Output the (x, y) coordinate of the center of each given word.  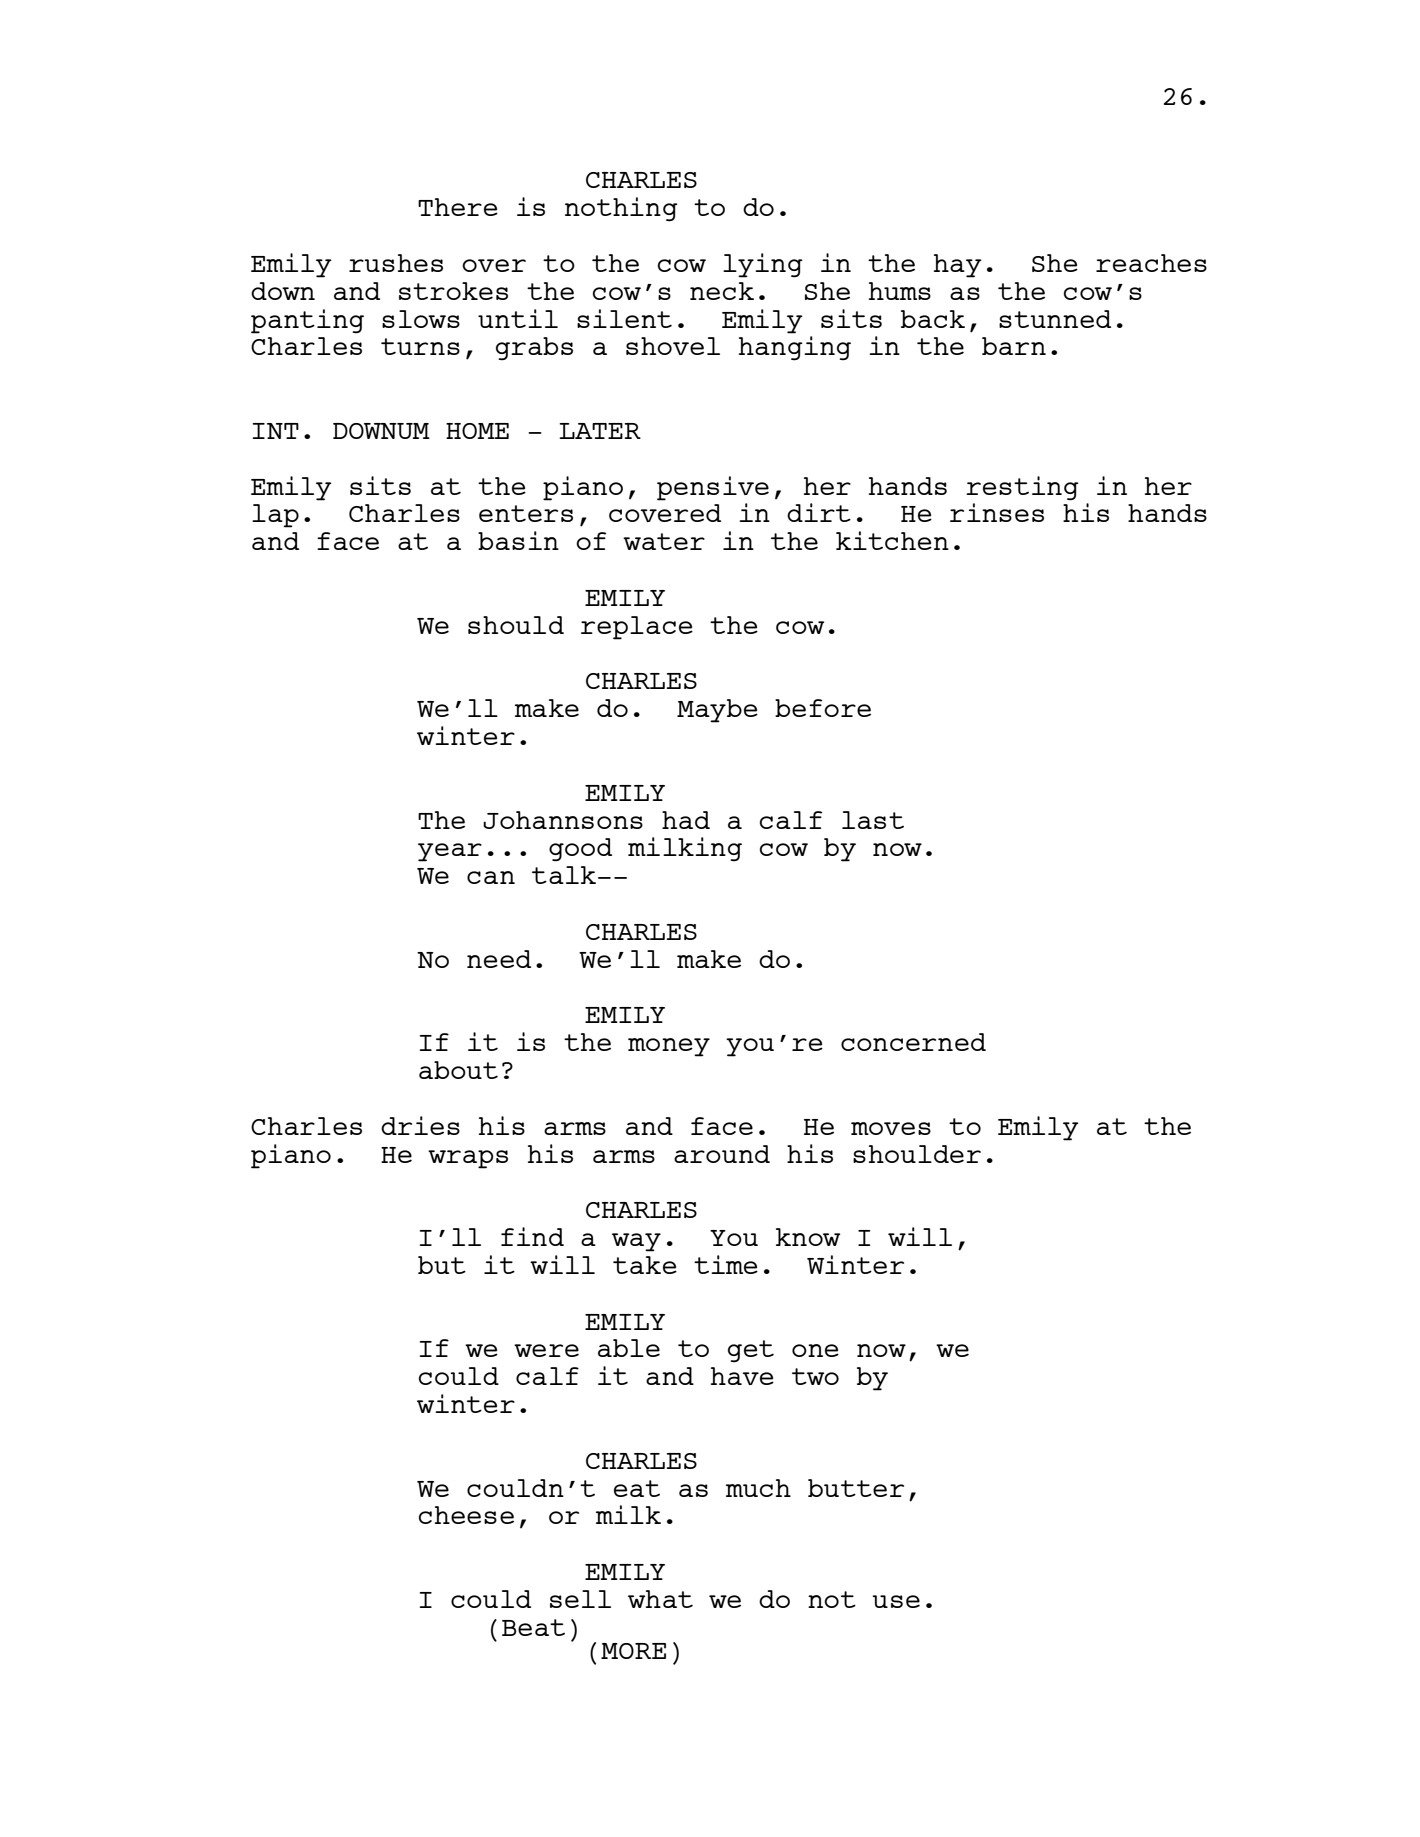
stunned (1055, 319)
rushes (396, 263)
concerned (913, 1042)
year (450, 852)
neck (722, 291)
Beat (533, 1627)
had (686, 820)
